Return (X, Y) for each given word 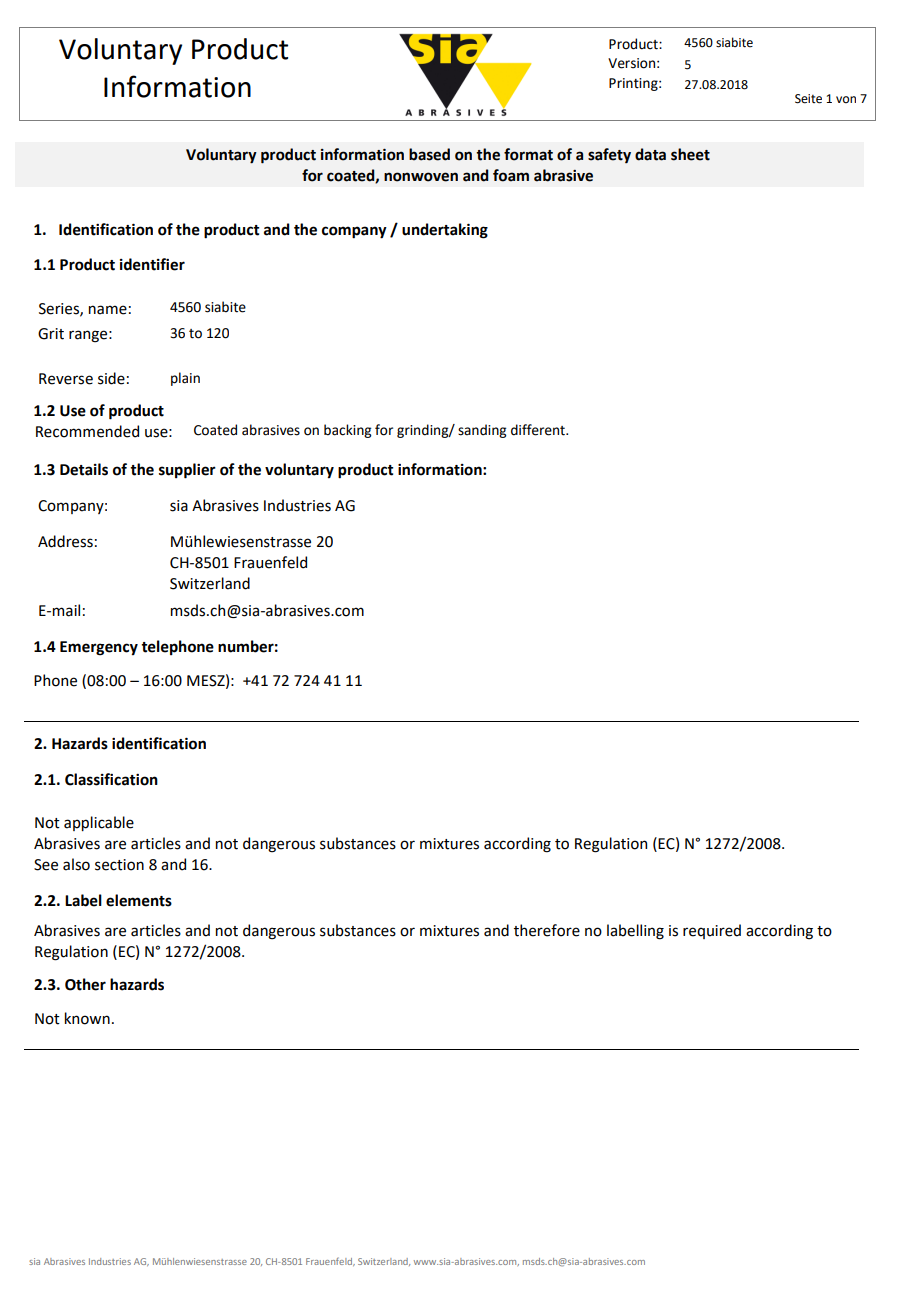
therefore (547, 930)
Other (85, 984)
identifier (152, 264)
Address (65, 541)
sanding (482, 431)
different (539, 430)
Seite (808, 99)
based (429, 154)
